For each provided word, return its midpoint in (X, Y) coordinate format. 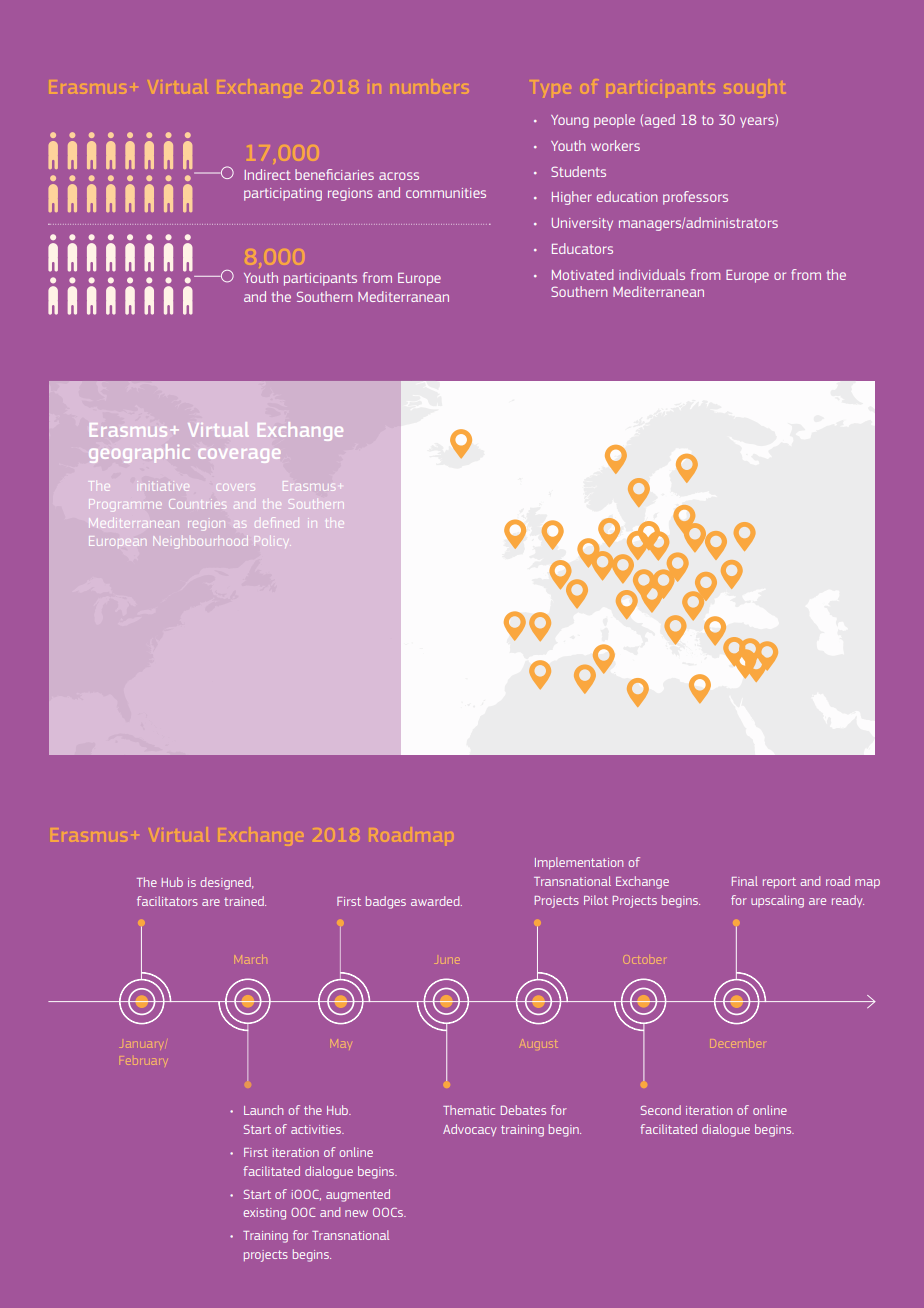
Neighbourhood (201, 543)
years (757, 122)
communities (446, 193)
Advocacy (470, 1130)
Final (745, 881)
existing (265, 1214)
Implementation (579, 863)
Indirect (268, 174)
